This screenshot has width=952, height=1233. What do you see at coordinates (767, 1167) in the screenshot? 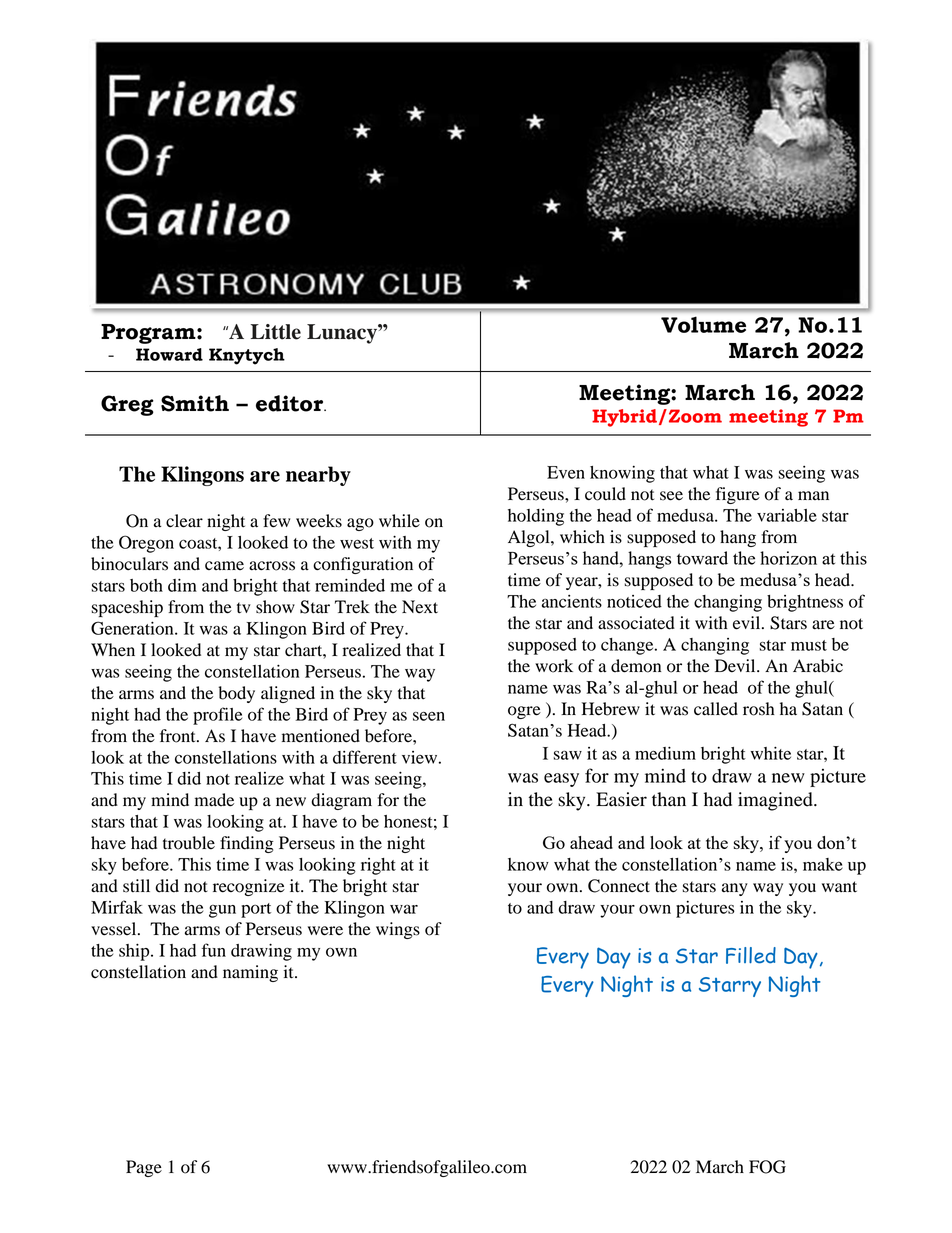
I see `FOG` at bounding box center [767, 1167].
